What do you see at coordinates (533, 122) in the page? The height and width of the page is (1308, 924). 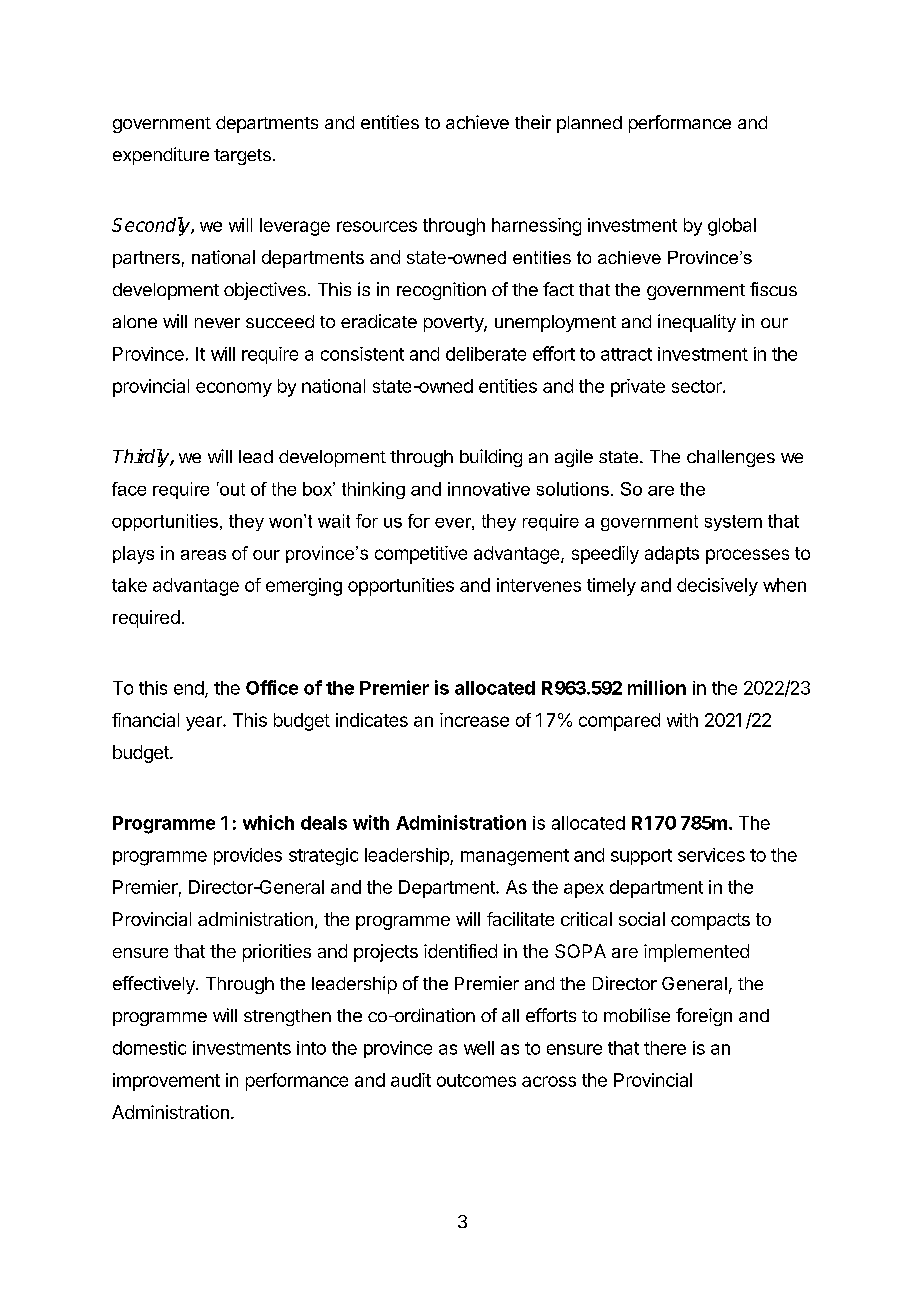 I see `their` at bounding box center [533, 122].
